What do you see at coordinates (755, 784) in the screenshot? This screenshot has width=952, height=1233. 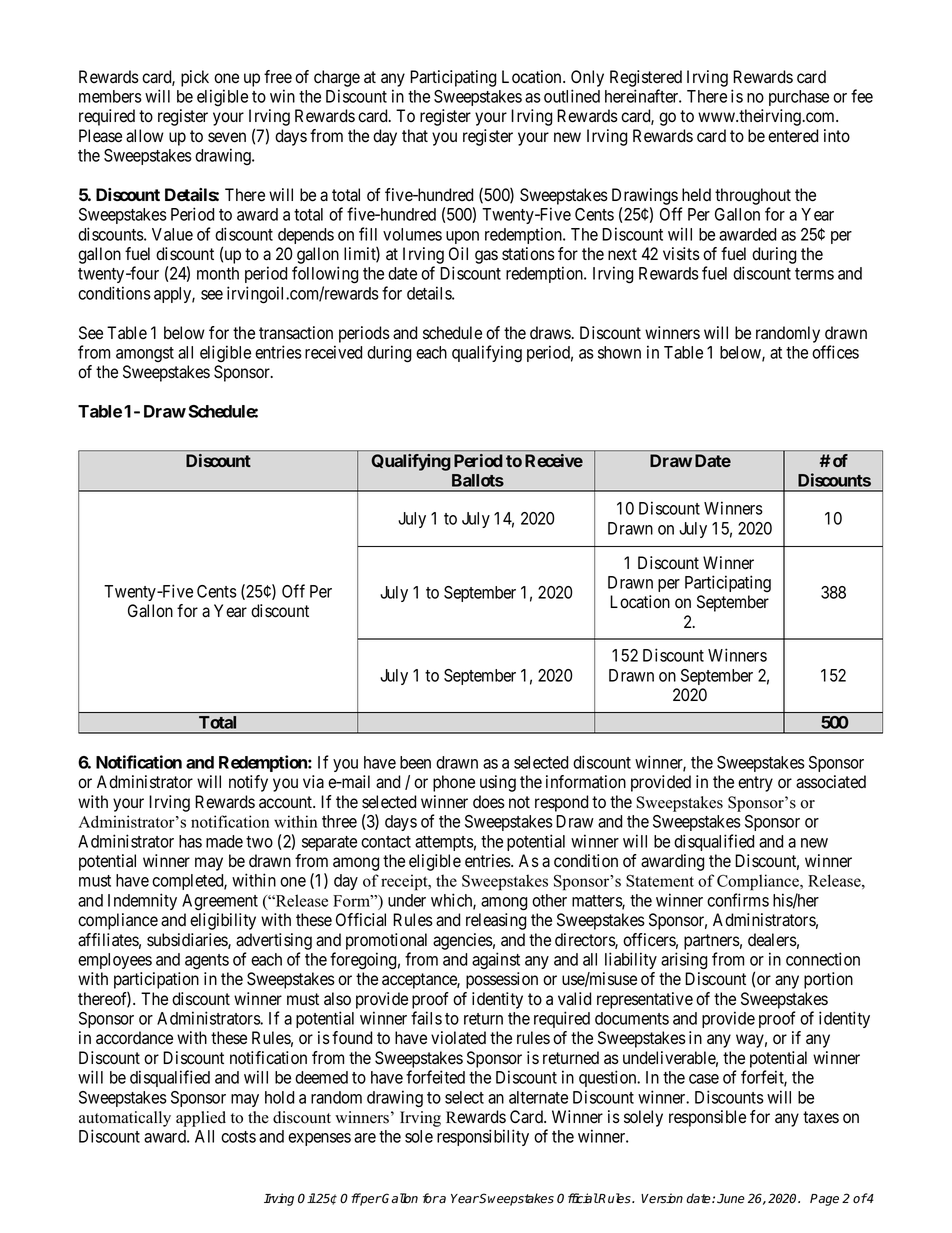 I see `entry` at bounding box center [755, 784].
